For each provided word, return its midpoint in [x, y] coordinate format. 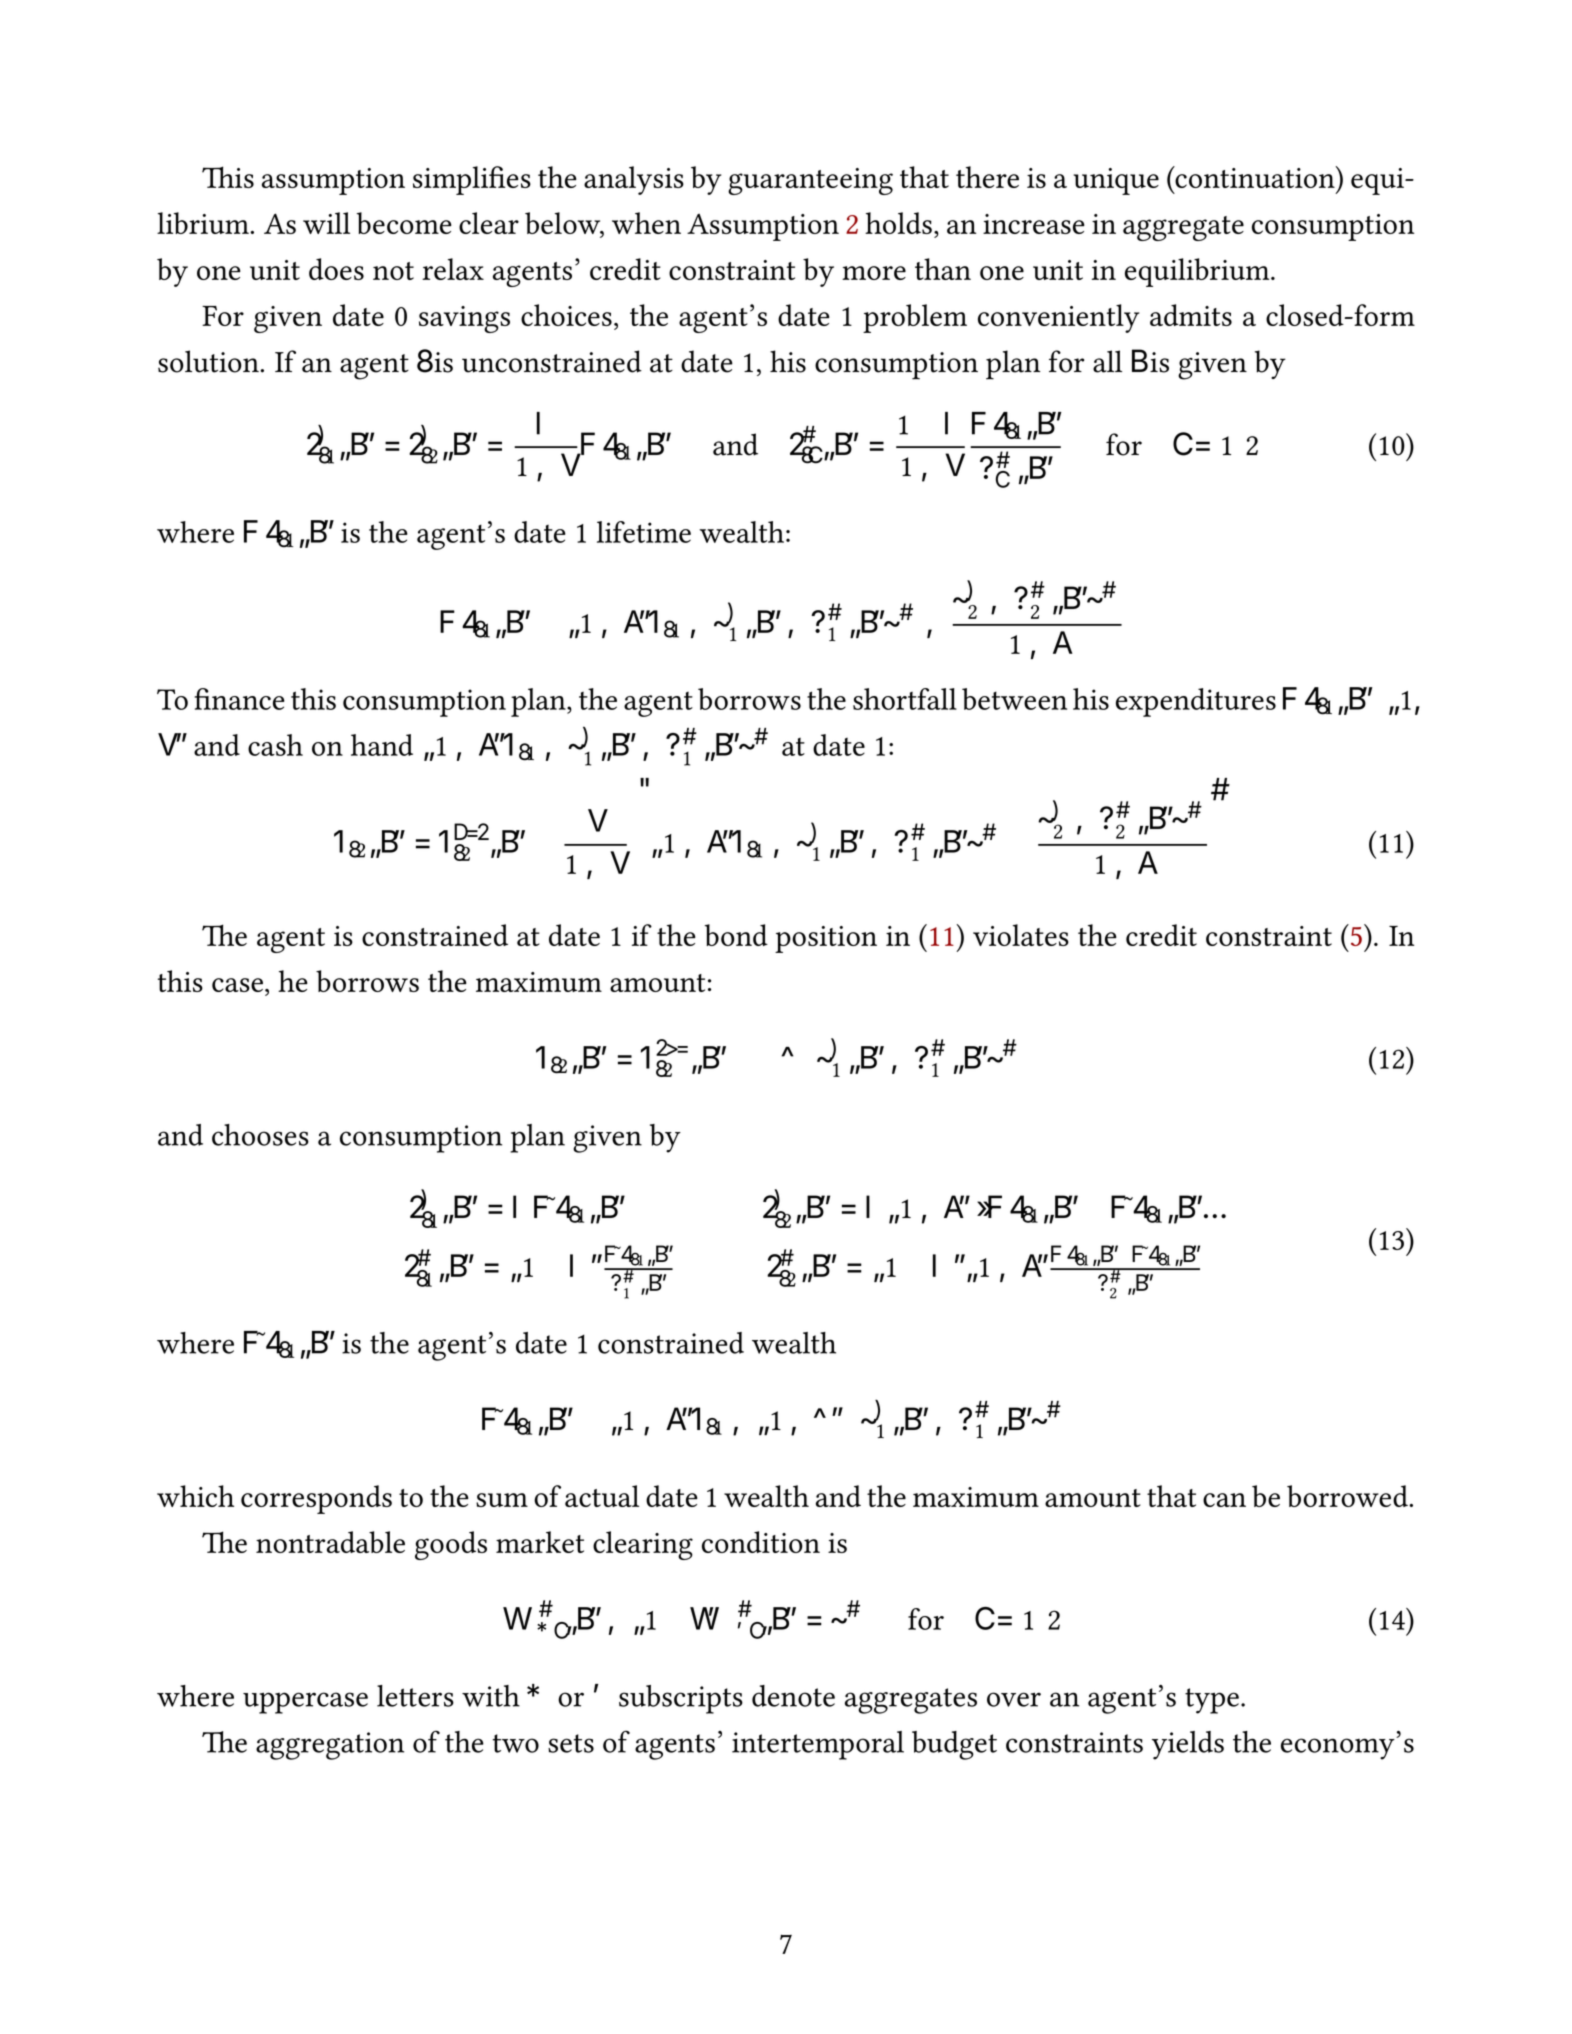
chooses [260, 1135]
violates [1021, 935]
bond [736, 935]
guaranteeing [810, 181]
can [1224, 1500]
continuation [1255, 177]
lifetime [644, 532]
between [1014, 699]
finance [239, 699]
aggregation [330, 1746]
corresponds [316, 1499]
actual [602, 1496]
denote [793, 1696]
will [326, 223]
